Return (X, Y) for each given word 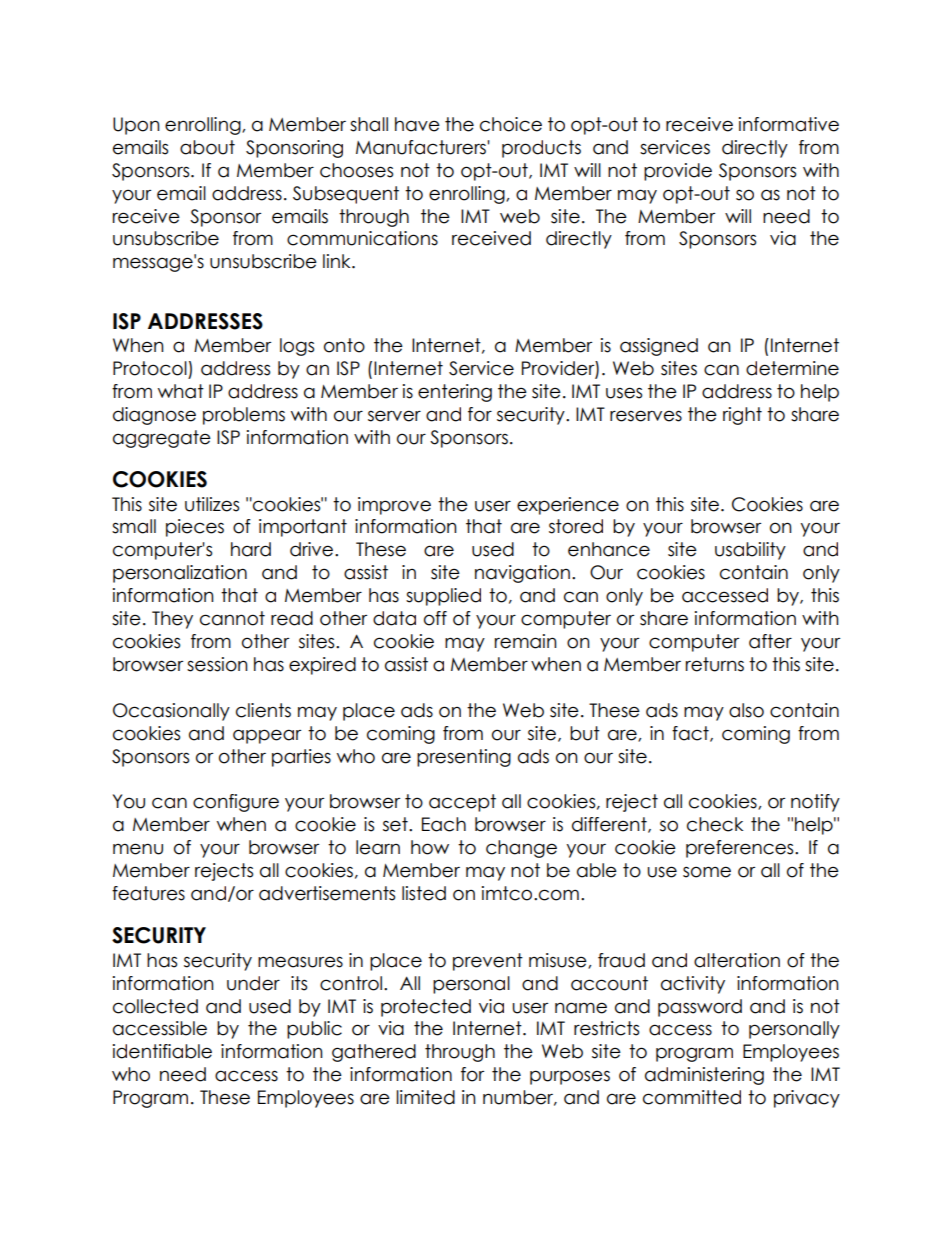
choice (511, 124)
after (770, 641)
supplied (443, 597)
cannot (232, 618)
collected (155, 1006)
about (207, 147)
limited (425, 1097)
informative (789, 124)
